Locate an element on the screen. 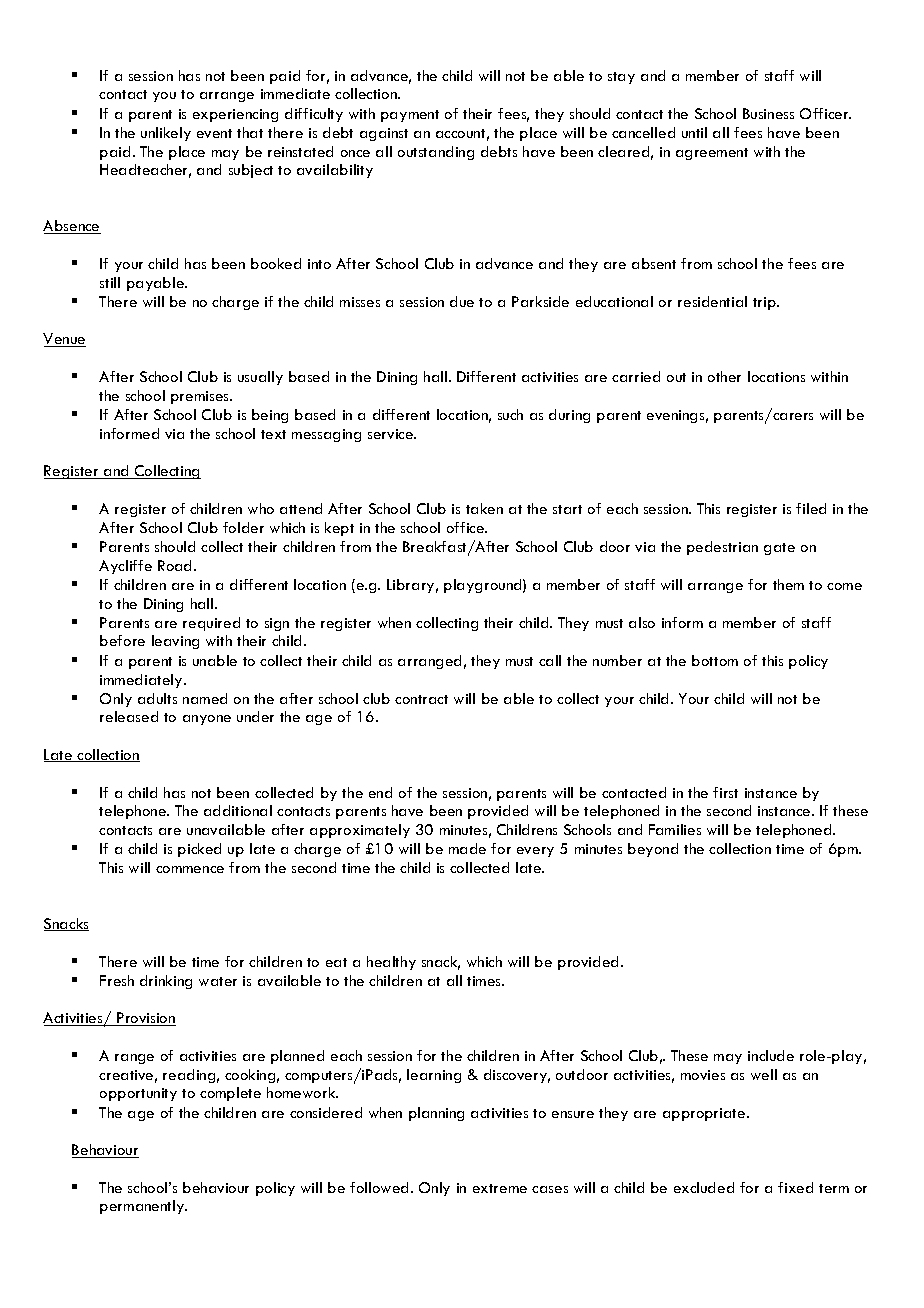  unlikely is located at coordinates (166, 134).
